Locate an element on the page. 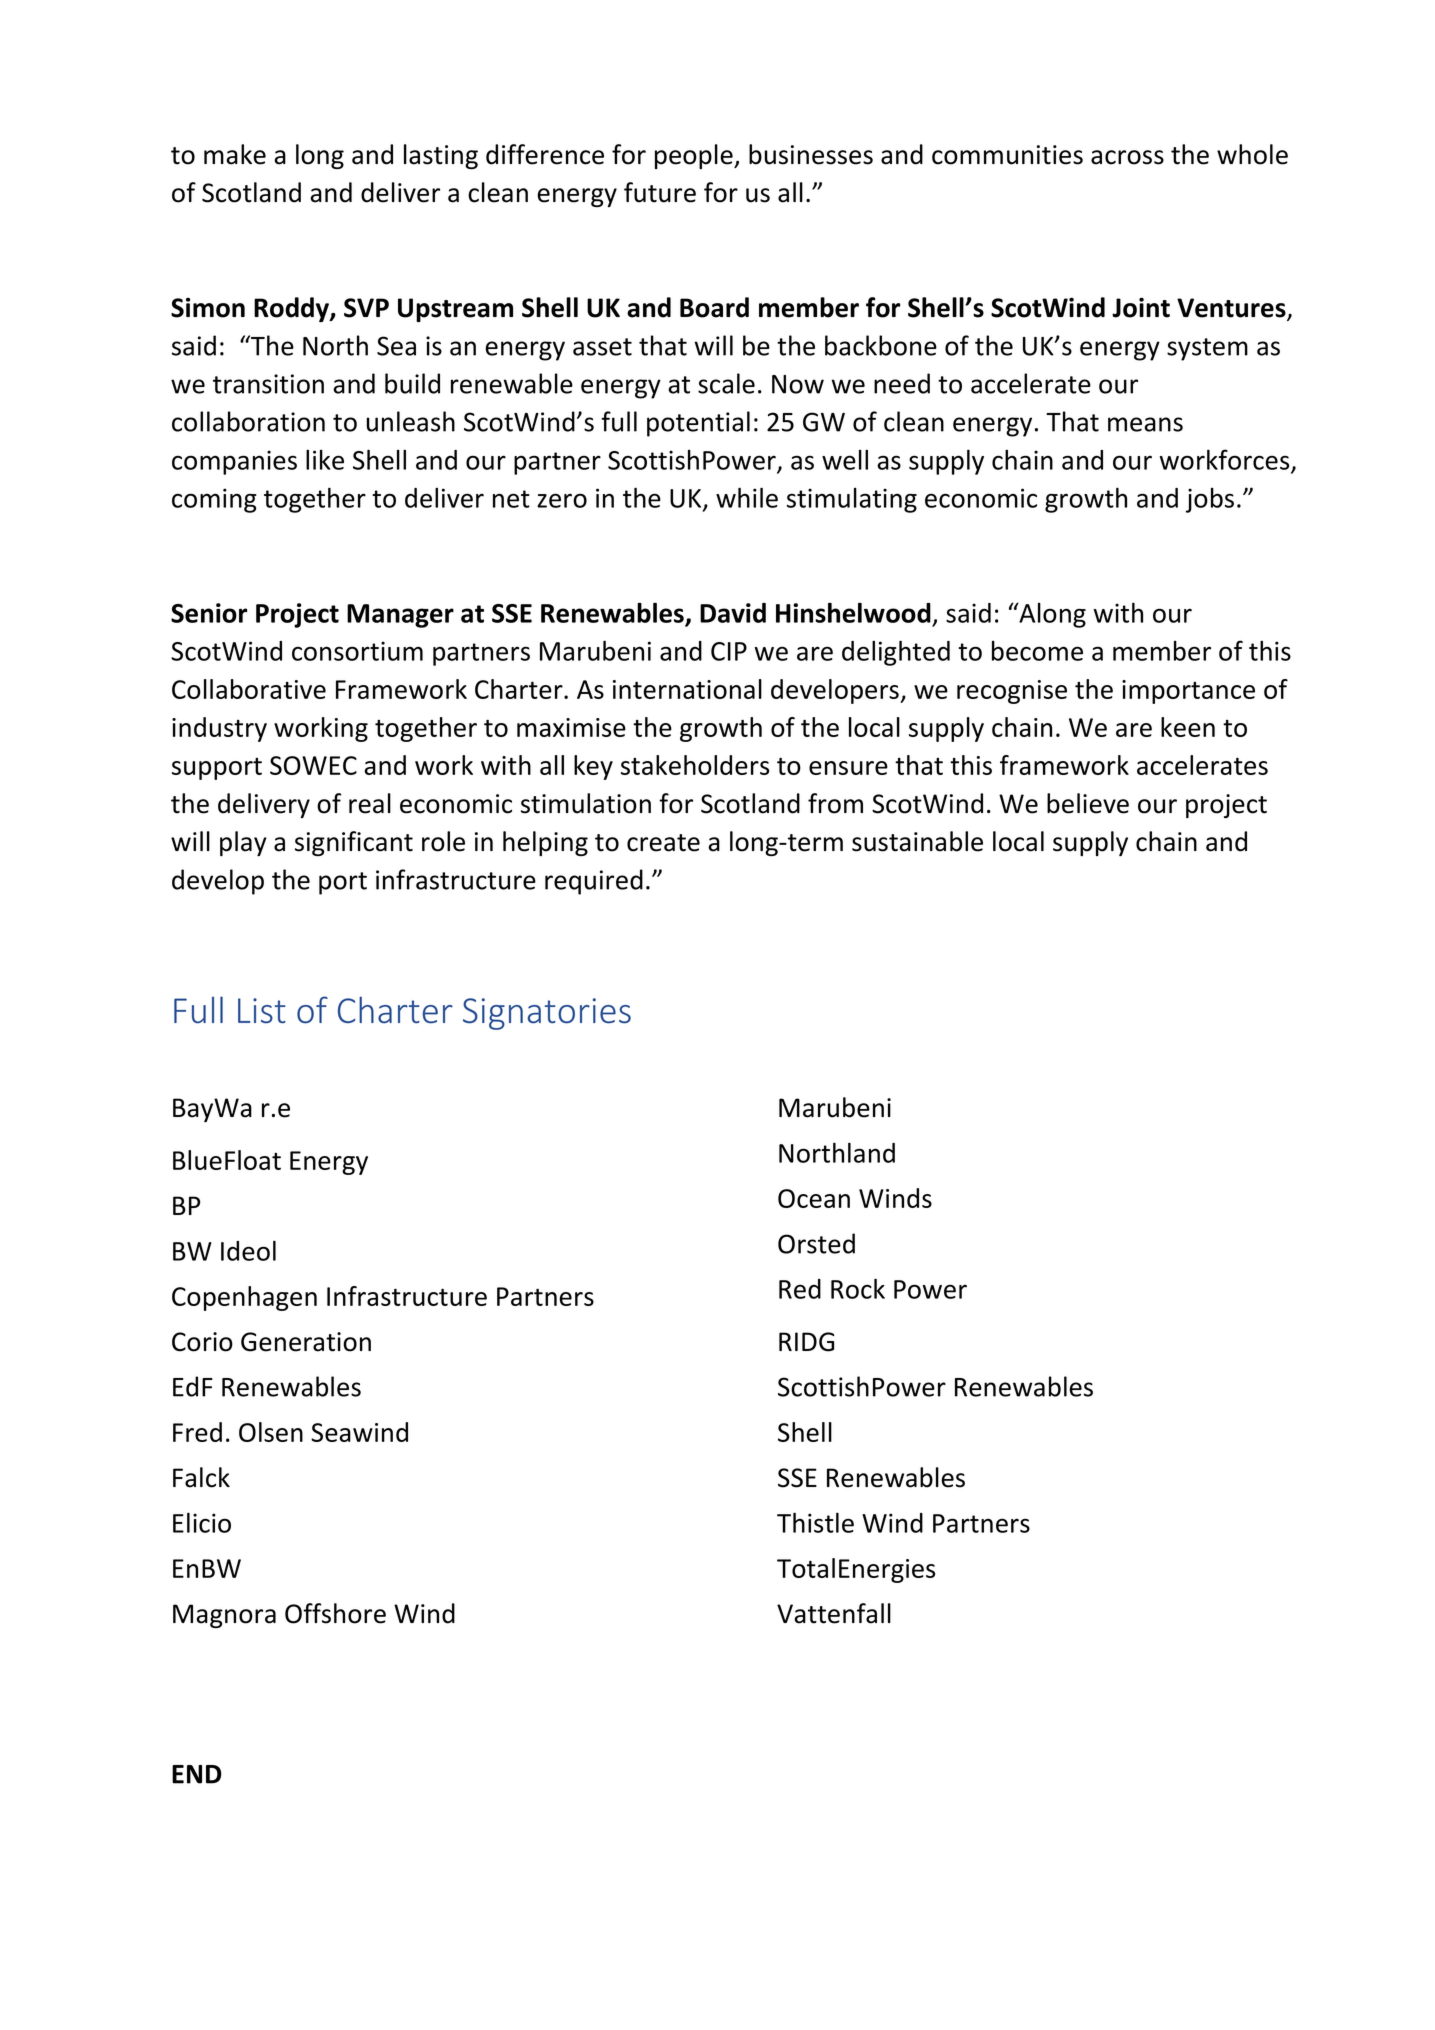 This document has height=2030, width=1435. END is located at coordinates (197, 1774).
